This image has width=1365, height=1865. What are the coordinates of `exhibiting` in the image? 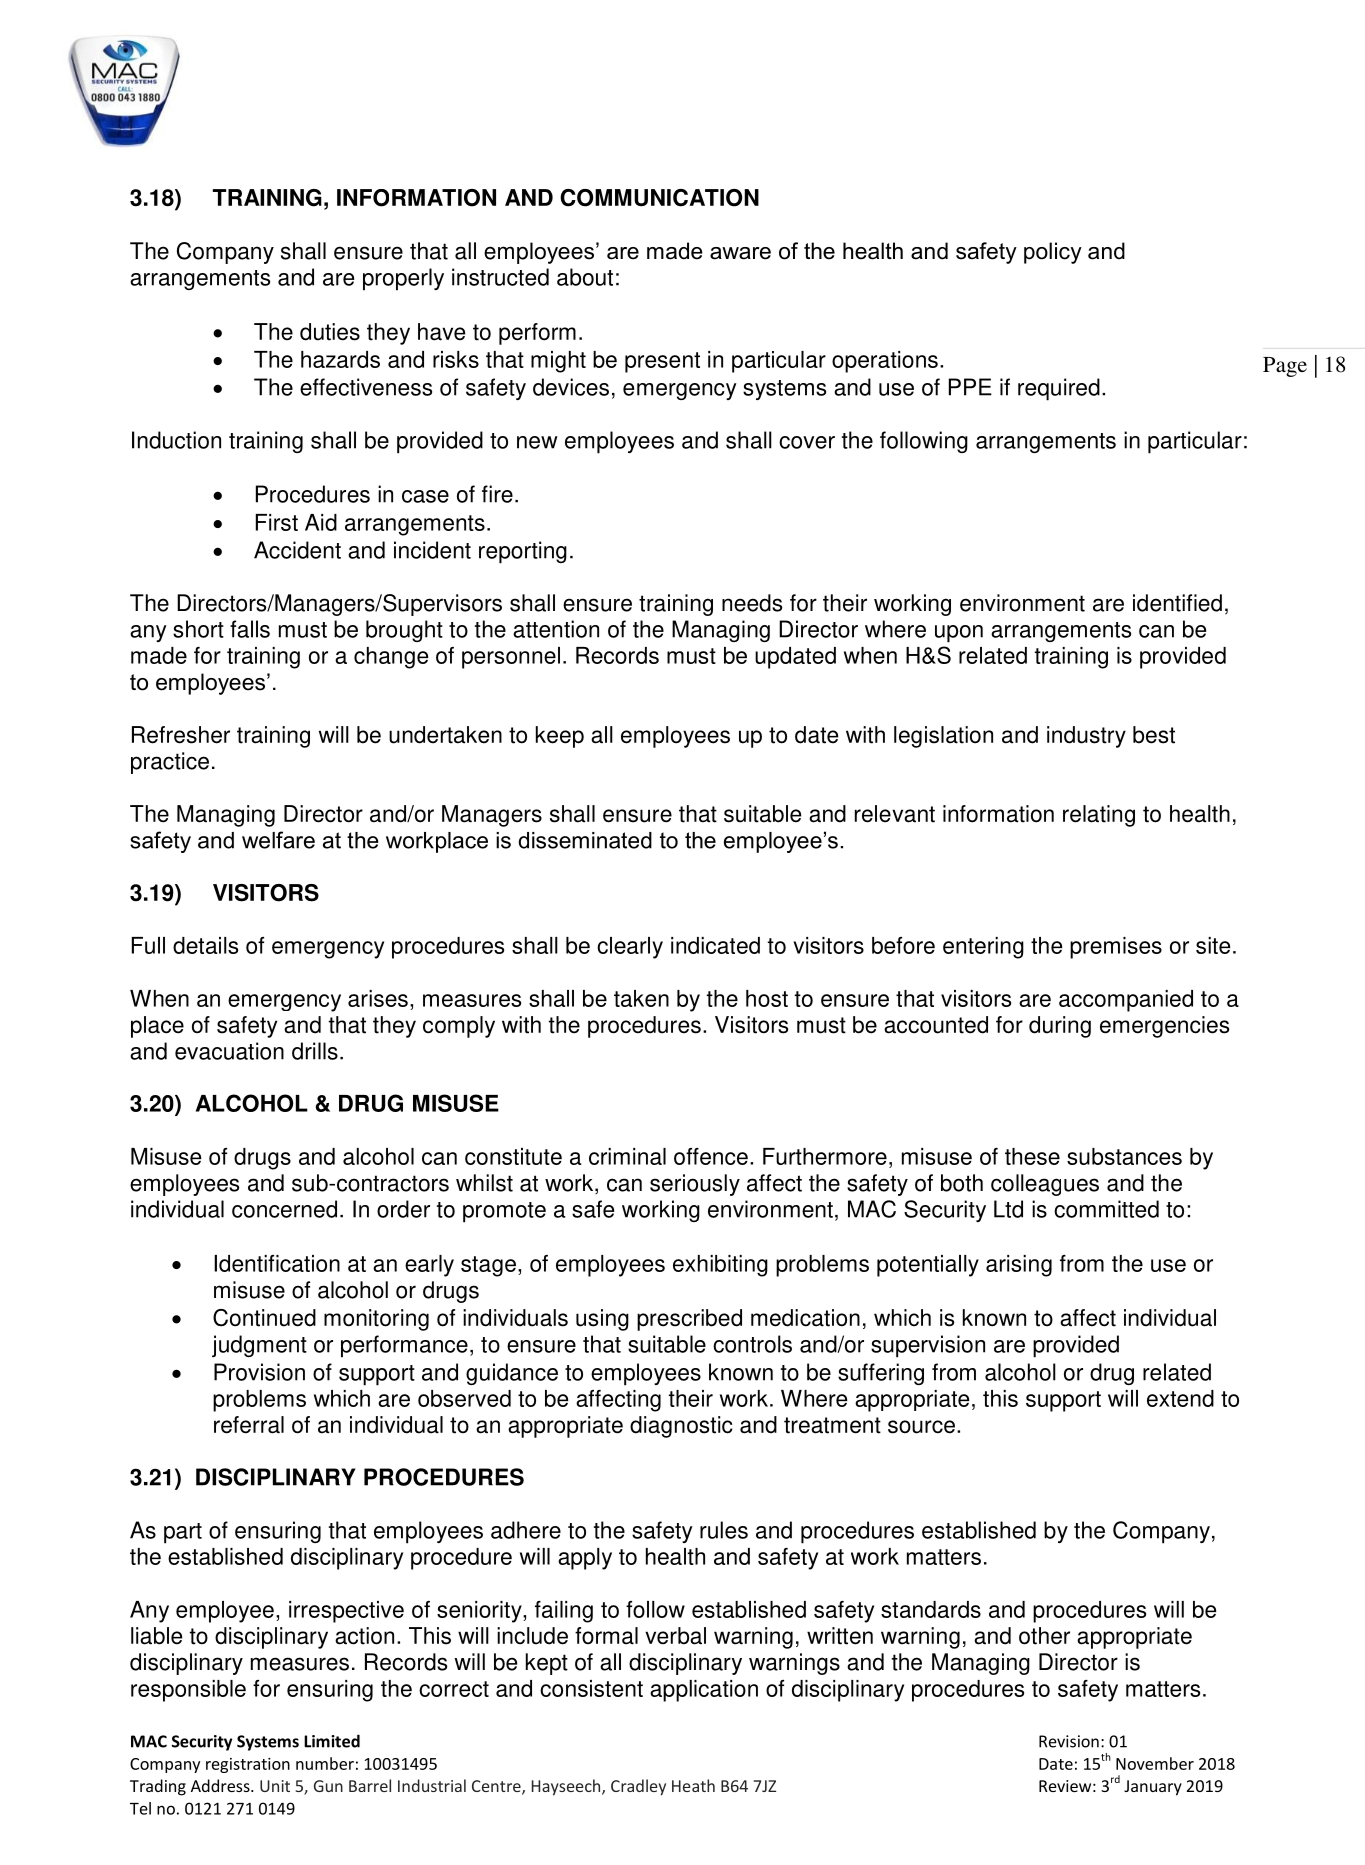 It's located at (720, 1266).
